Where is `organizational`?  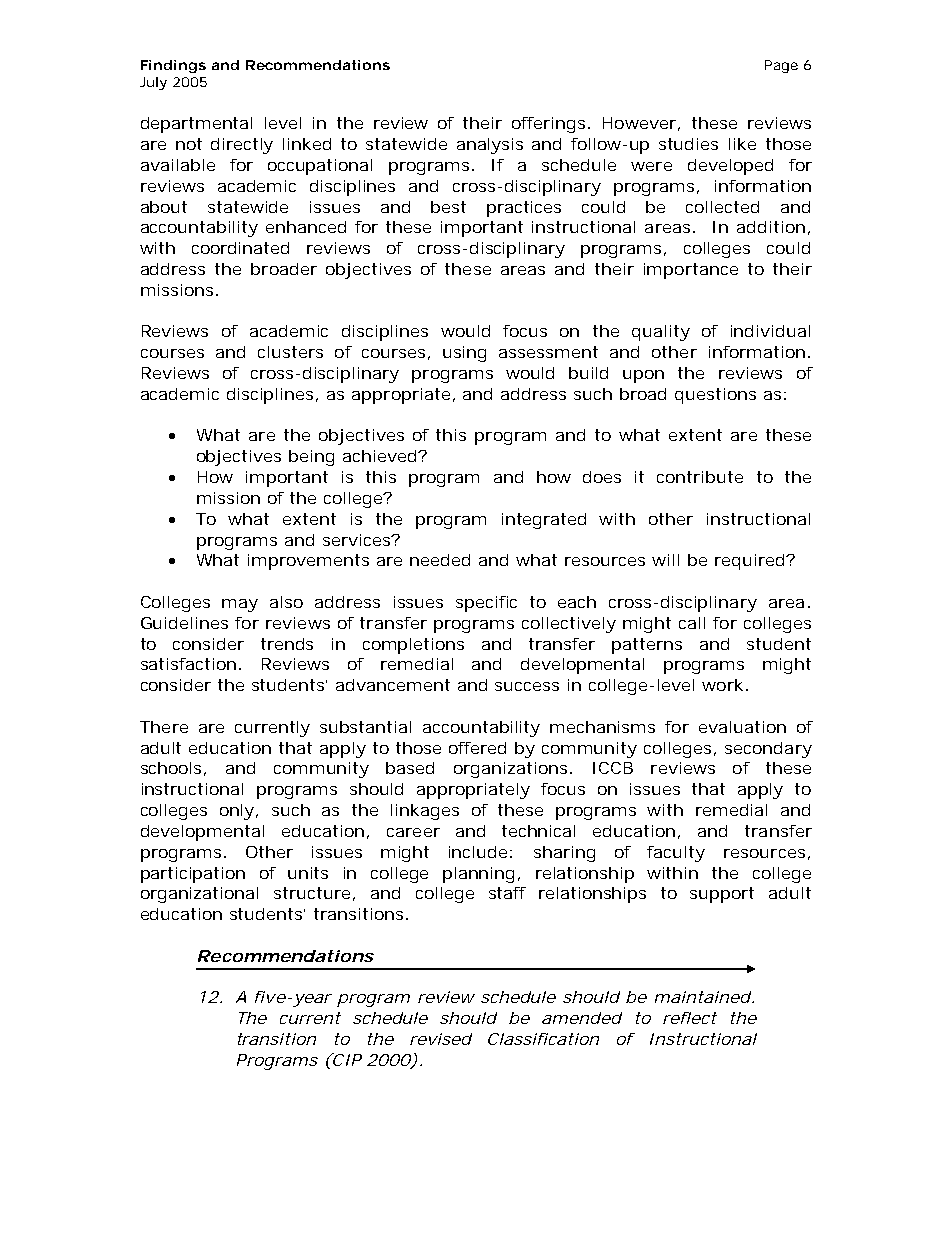
organizational is located at coordinates (199, 895).
